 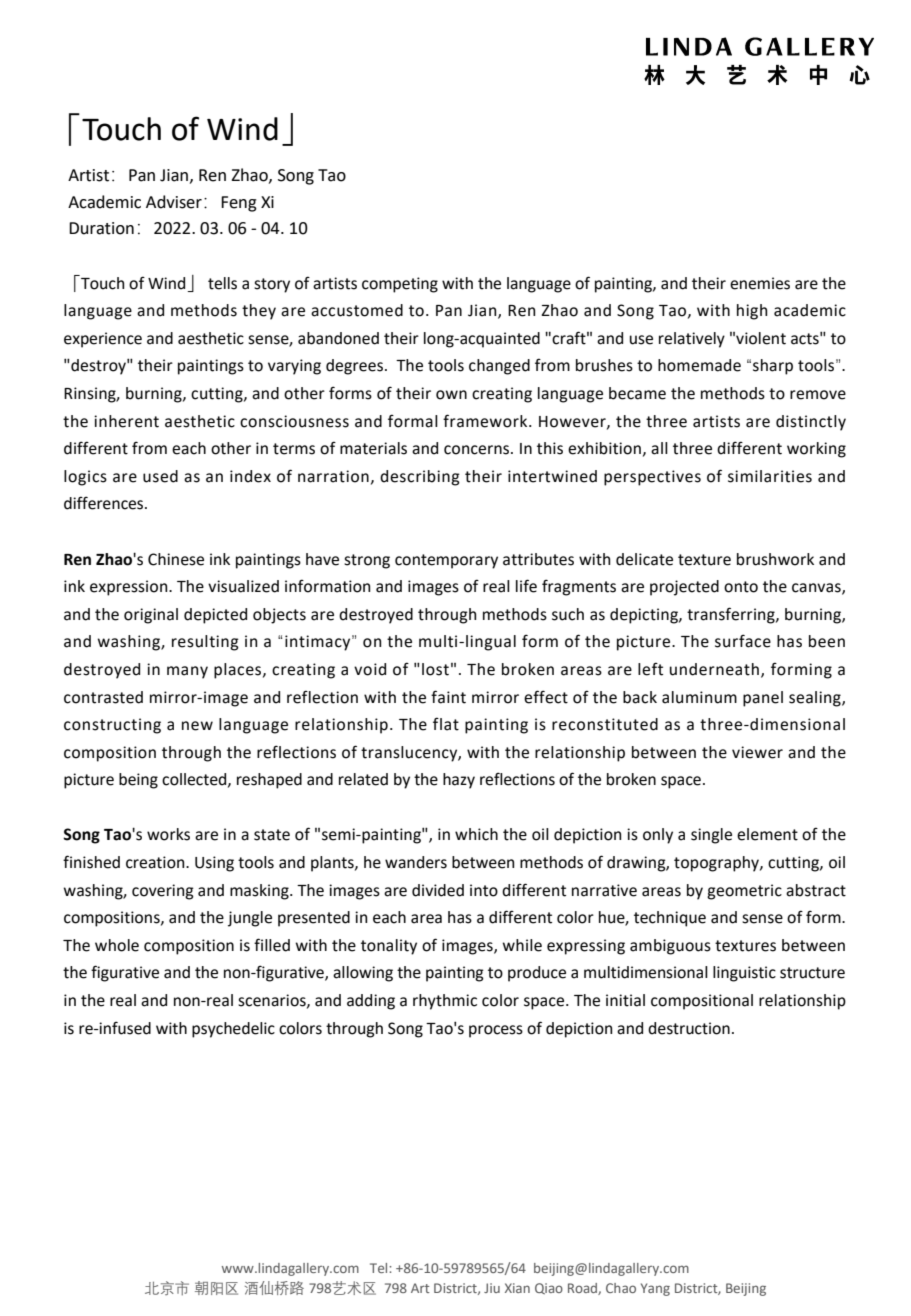 I want to click on process, so click(x=496, y=1031).
